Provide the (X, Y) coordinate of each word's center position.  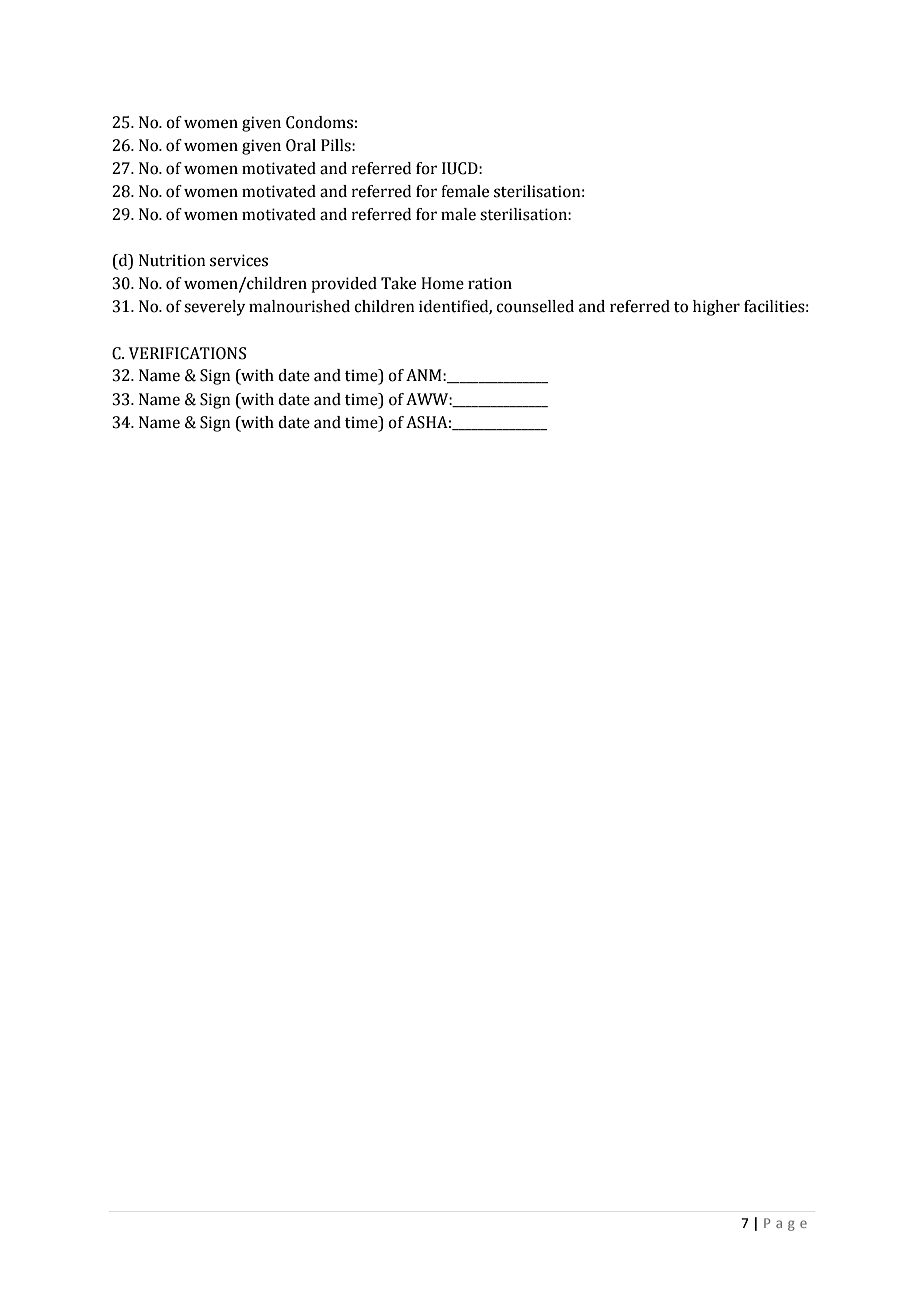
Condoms (319, 122)
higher (716, 308)
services (239, 260)
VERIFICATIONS (187, 353)
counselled (535, 306)
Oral (301, 145)
